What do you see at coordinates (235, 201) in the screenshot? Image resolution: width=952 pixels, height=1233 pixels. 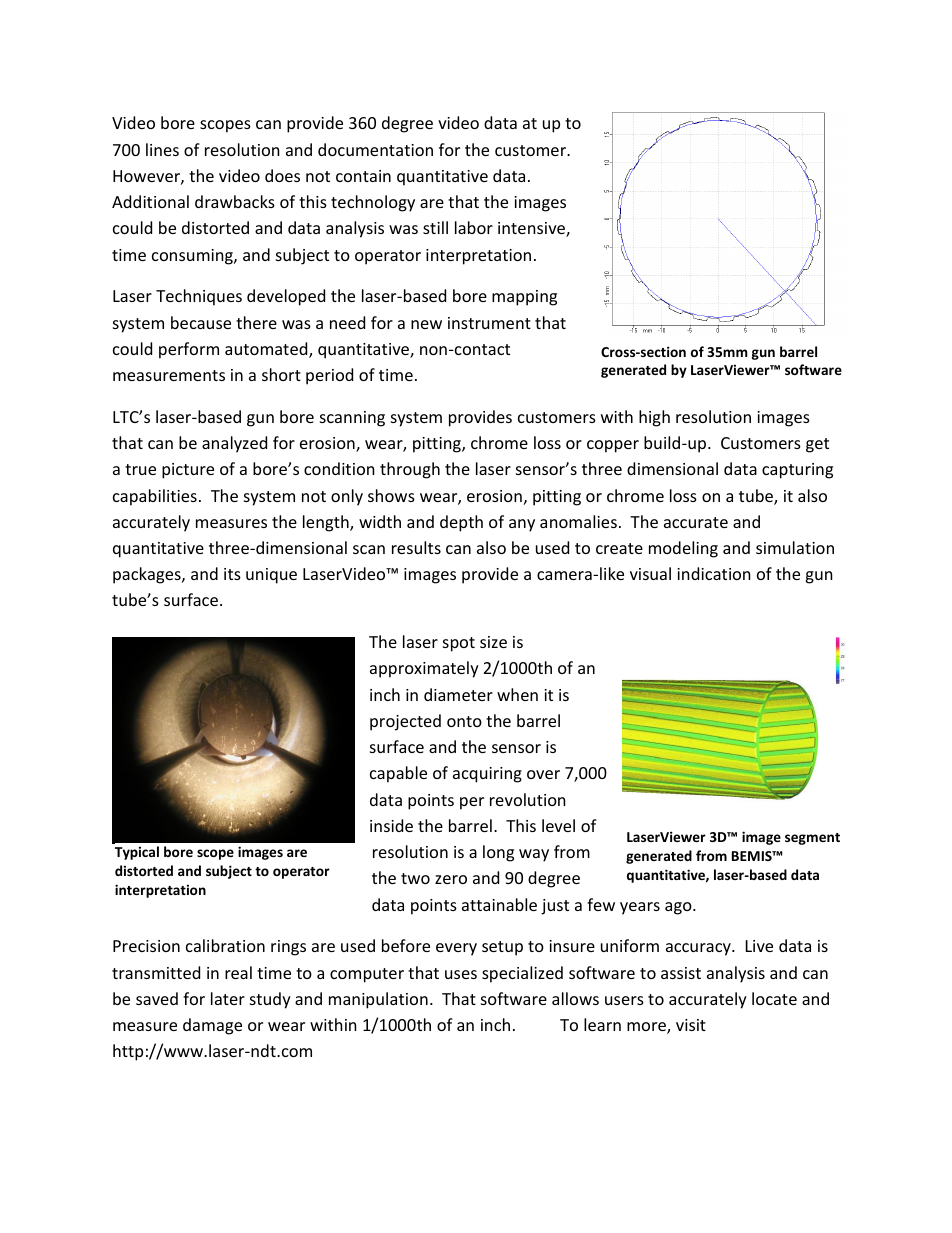 I see `drawbacks` at bounding box center [235, 201].
